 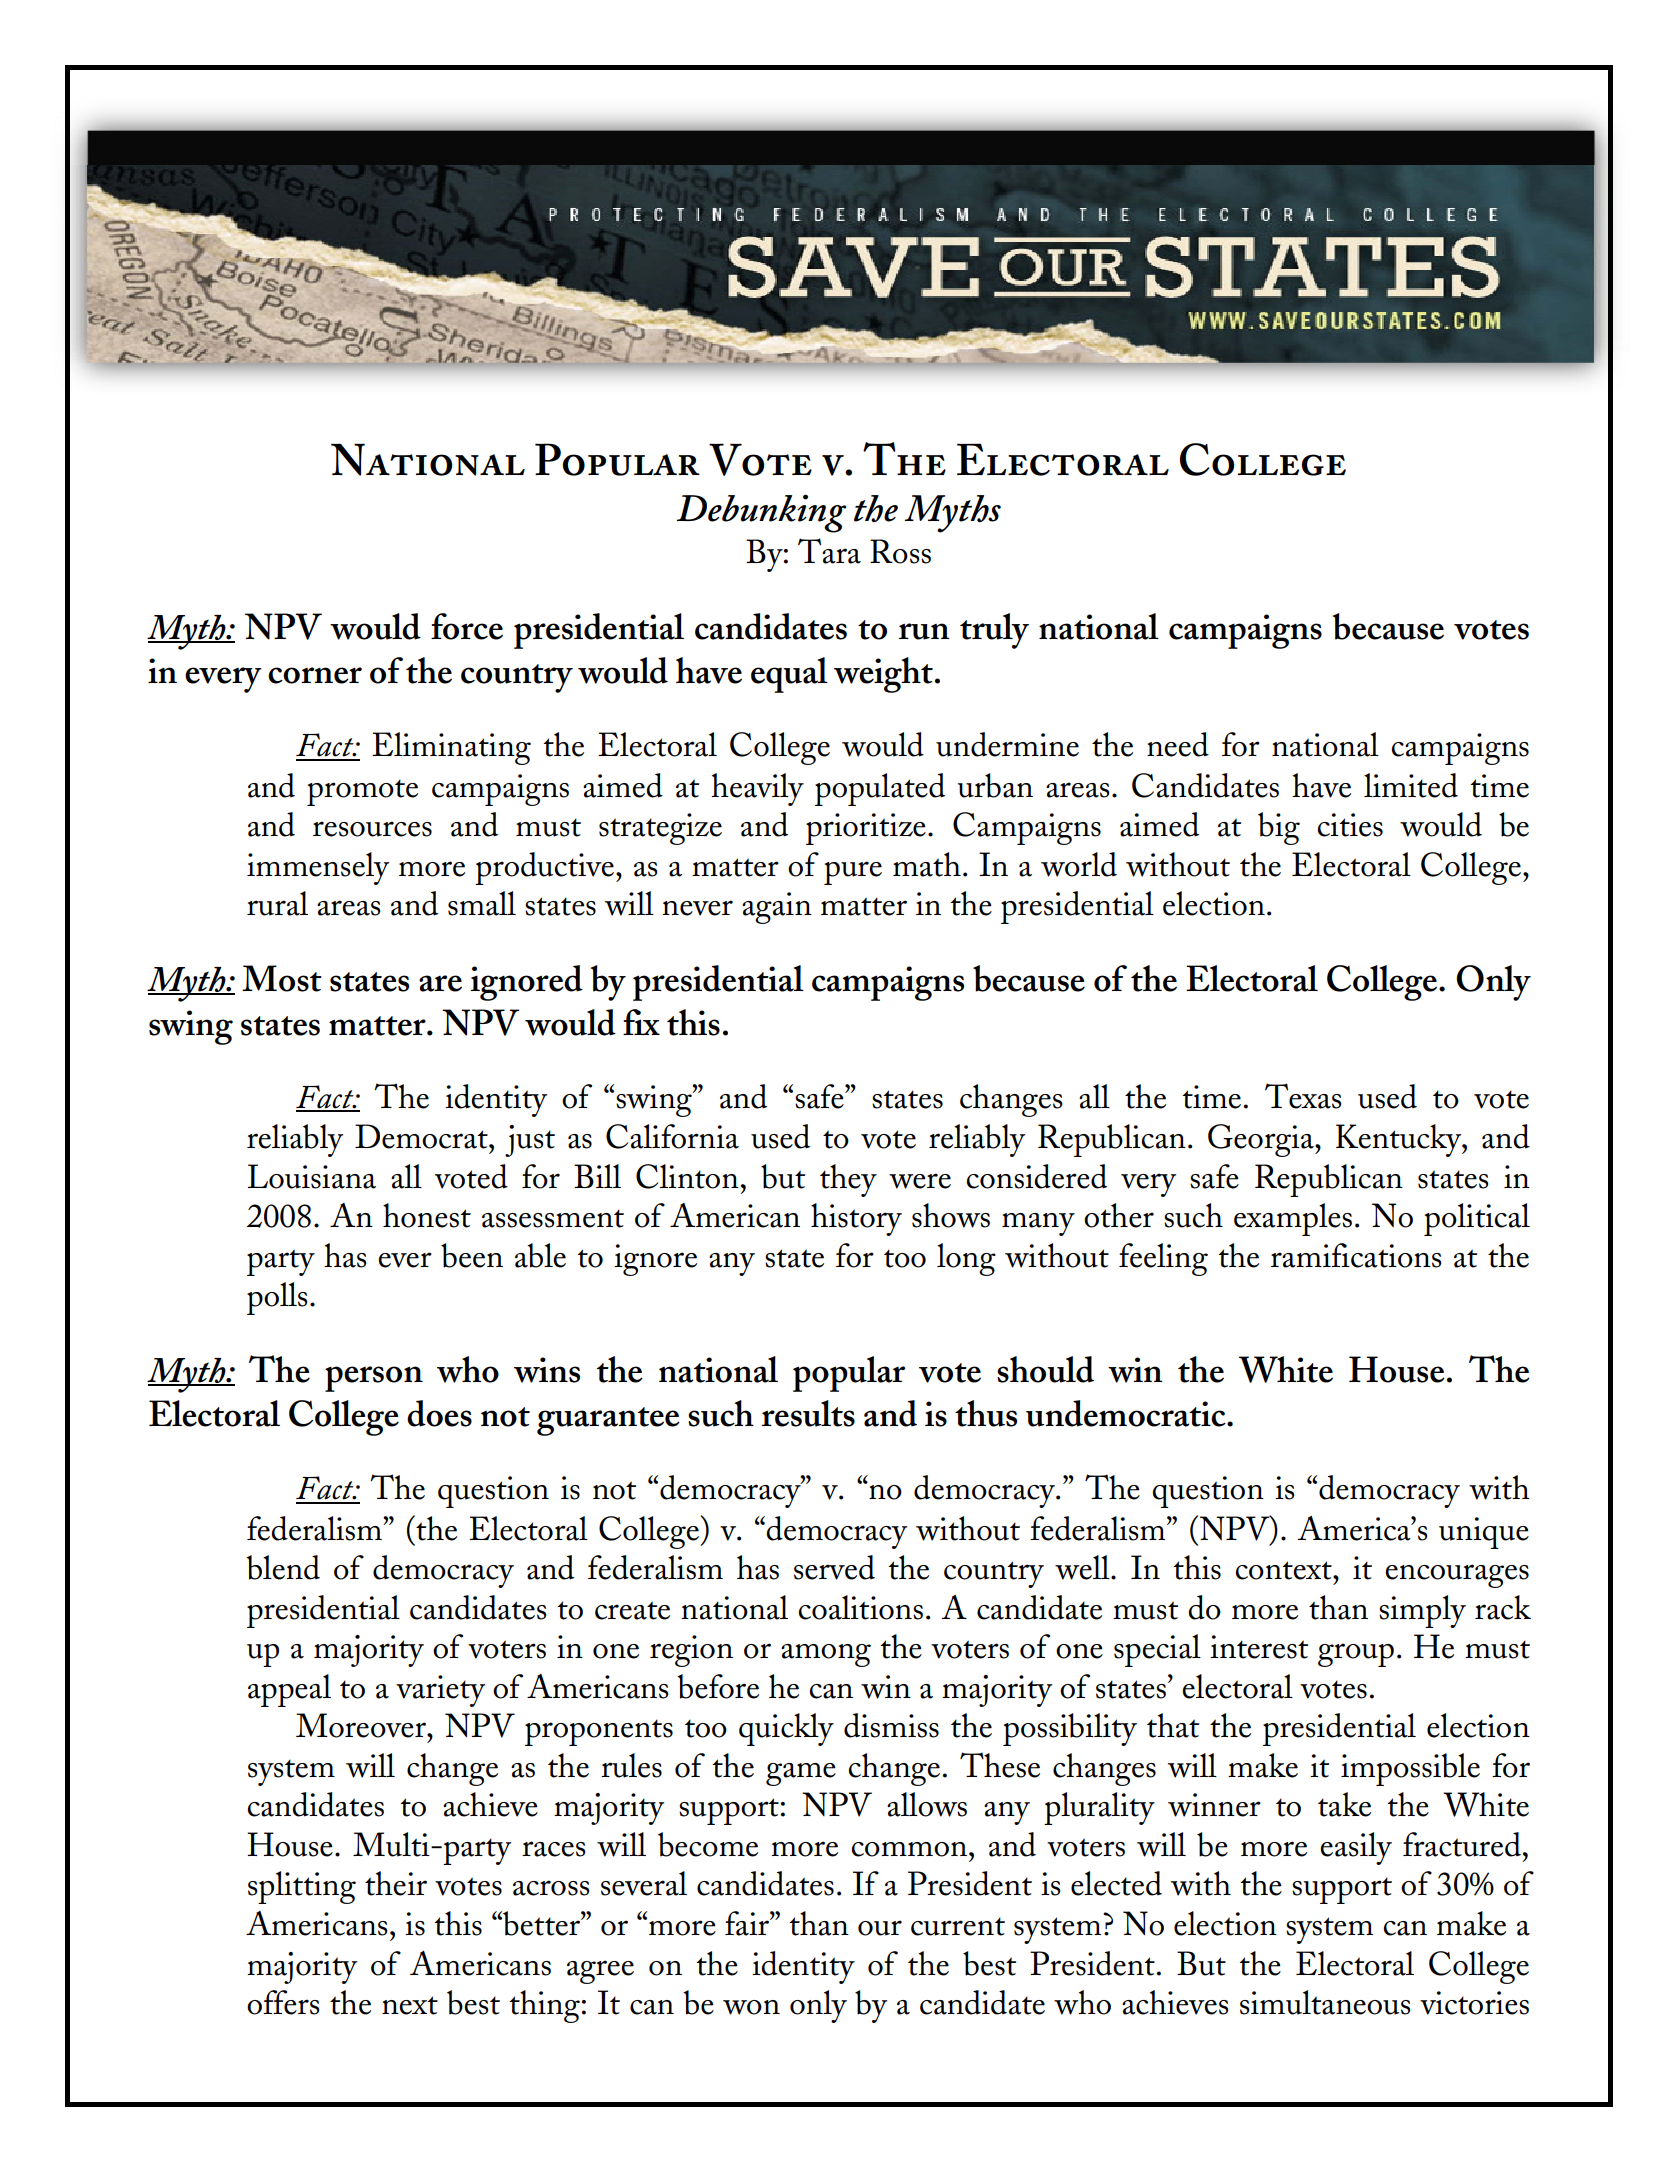 I want to click on need, so click(x=1178, y=744).
